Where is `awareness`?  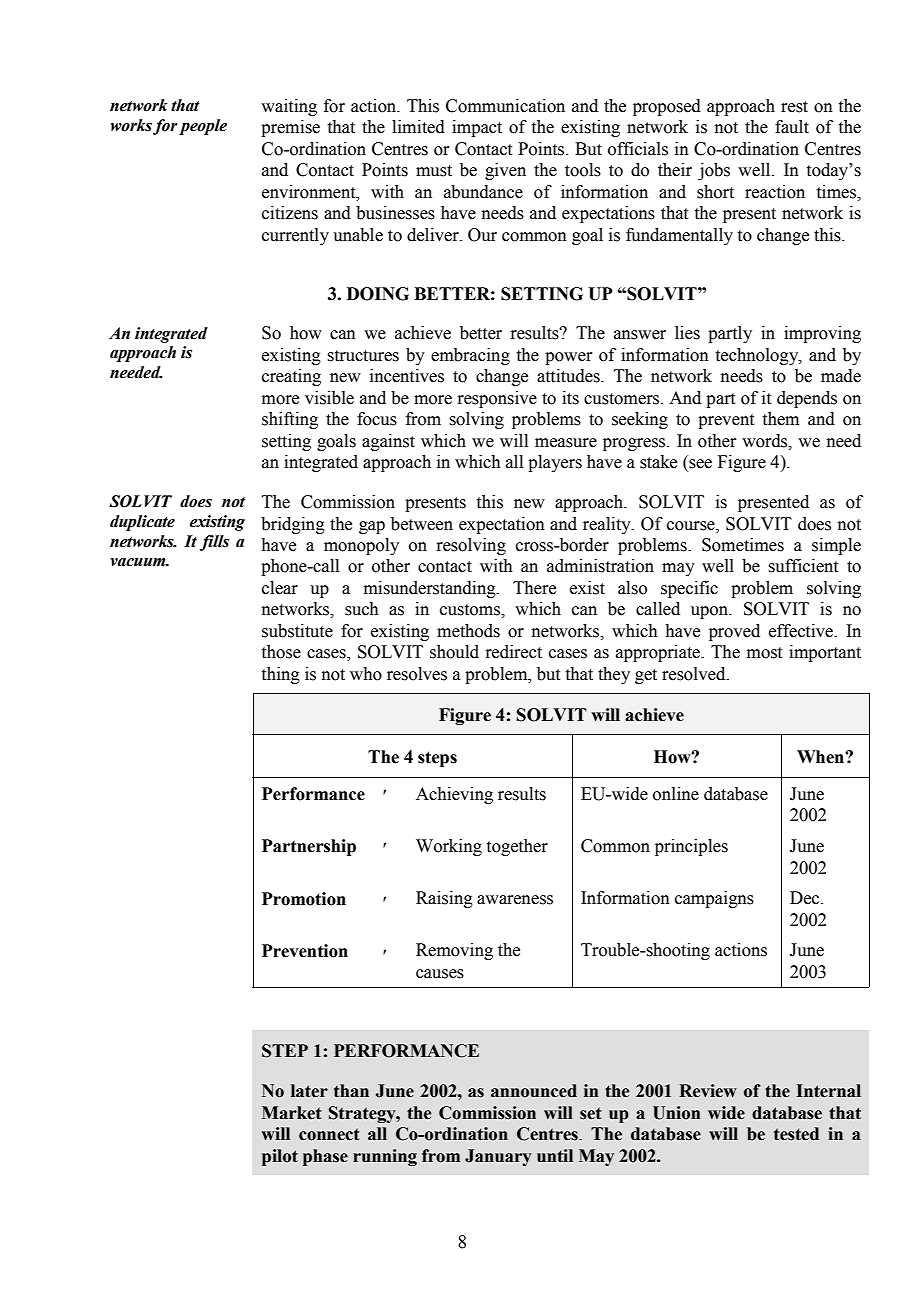 awareness is located at coordinates (515, 900).
